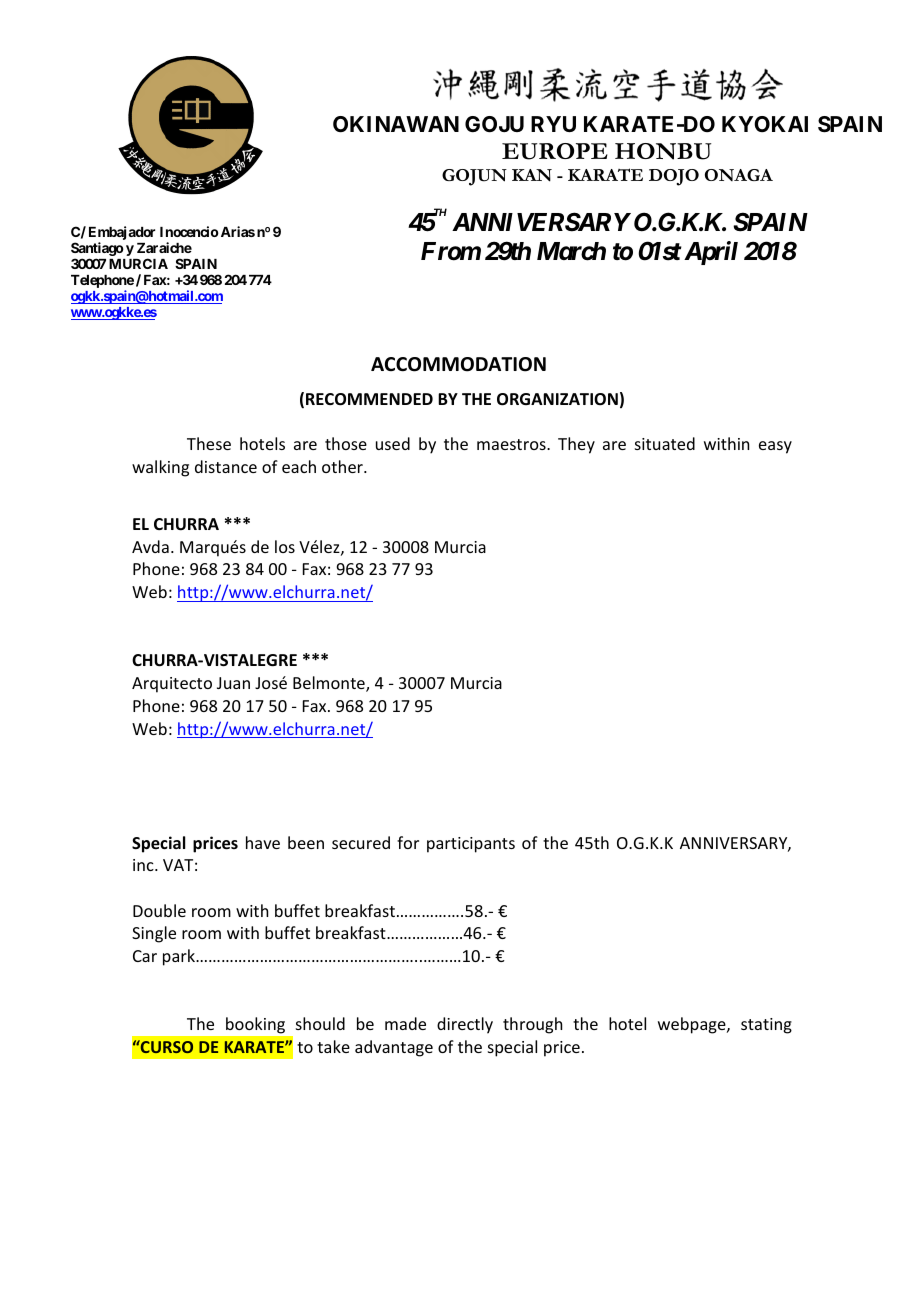 Image resolution: width=924 pixels, height=1308 pixels. What do you see at coordinates (532, 175) in the document?
I see `KAN` at bounding box center [532, 175].
